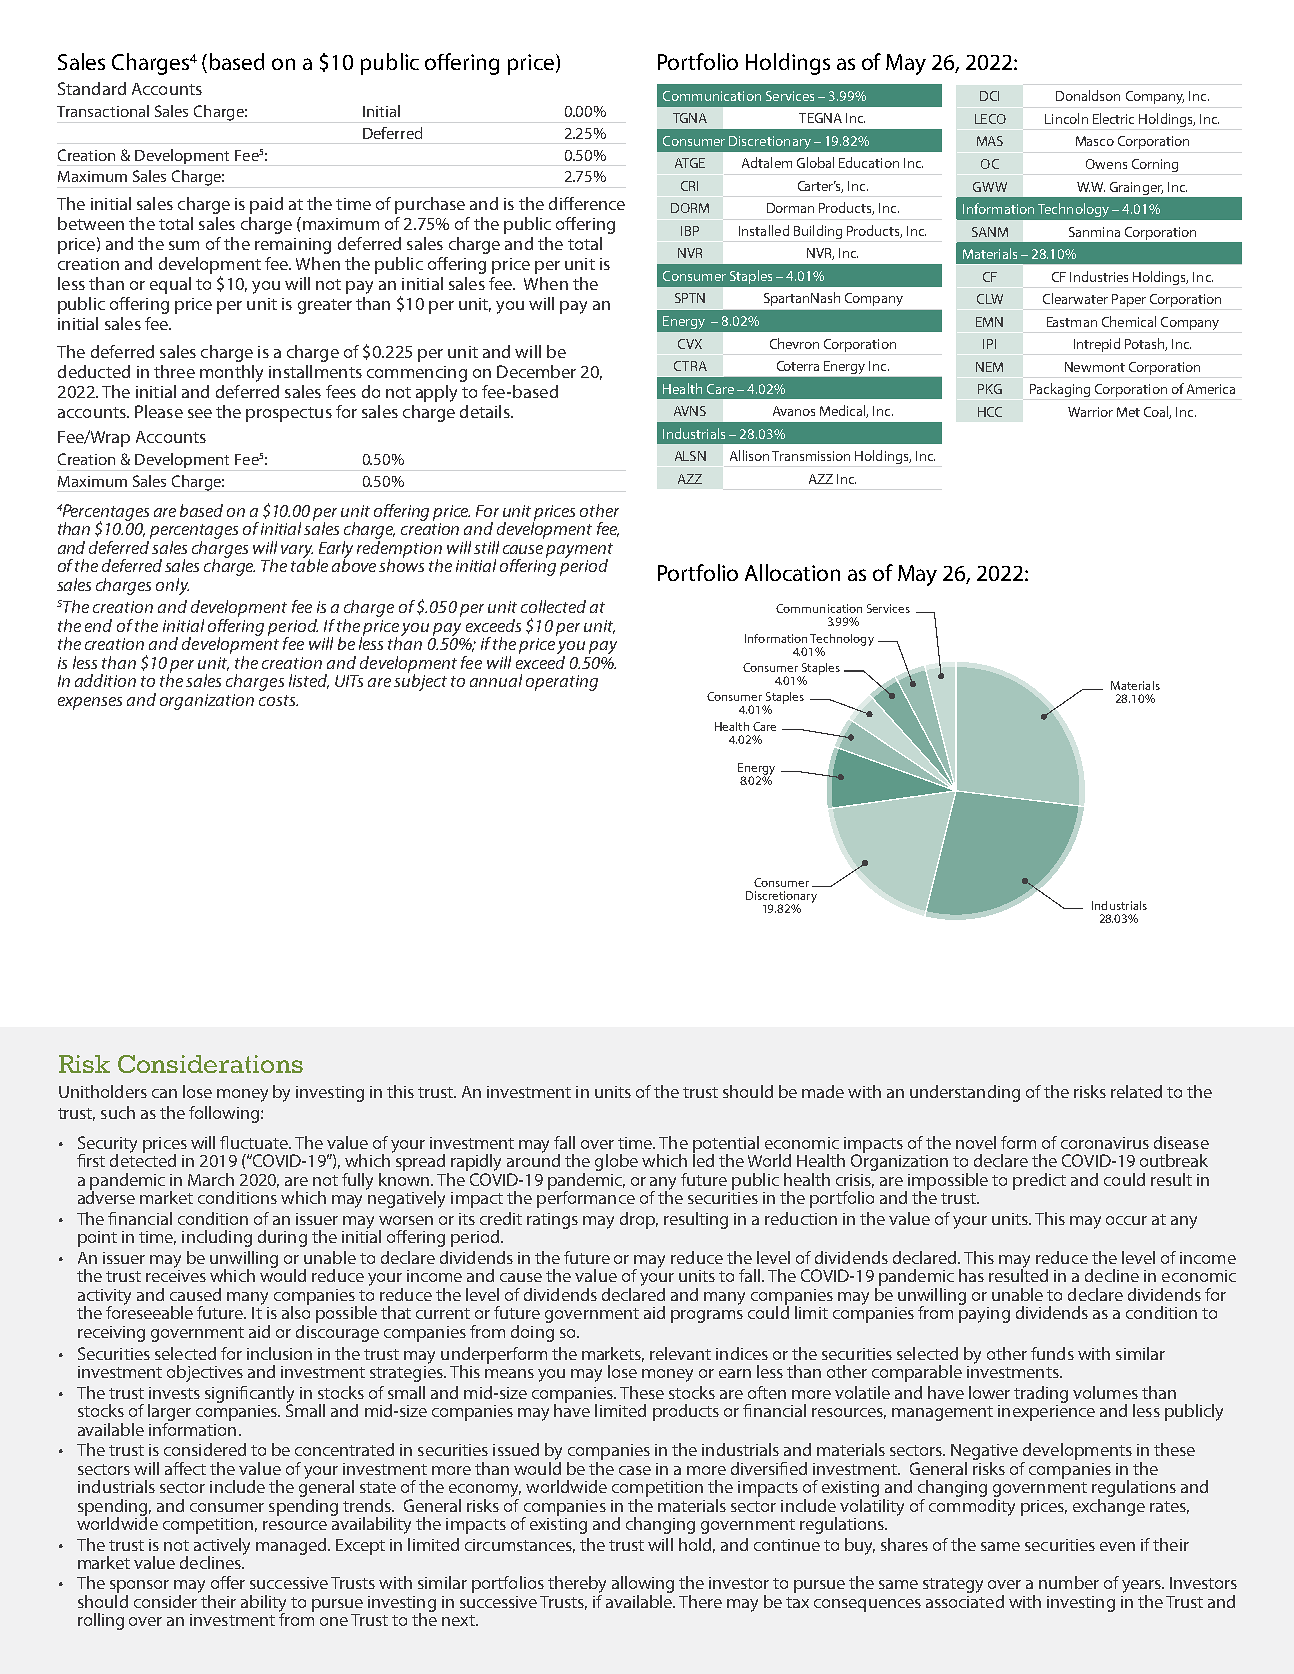 Image resolution: width=1294 pixels, height=1674 pixels. What do you see at coordinates (278, 700) in the page?
I see `costs` at bounding box center [278, 700].
